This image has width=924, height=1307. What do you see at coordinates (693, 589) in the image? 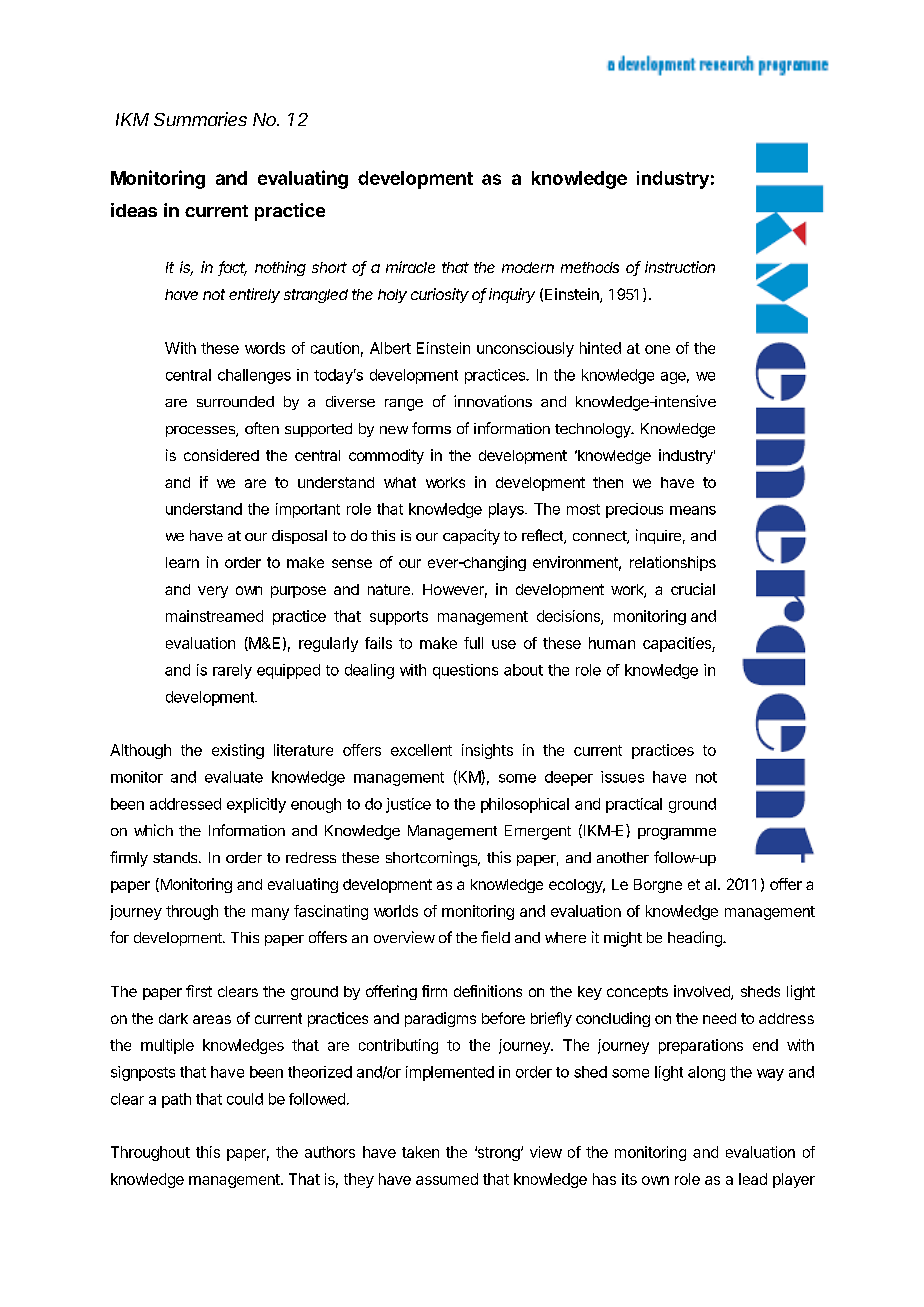
I see `crucial` at bounding box center [693, 589].
